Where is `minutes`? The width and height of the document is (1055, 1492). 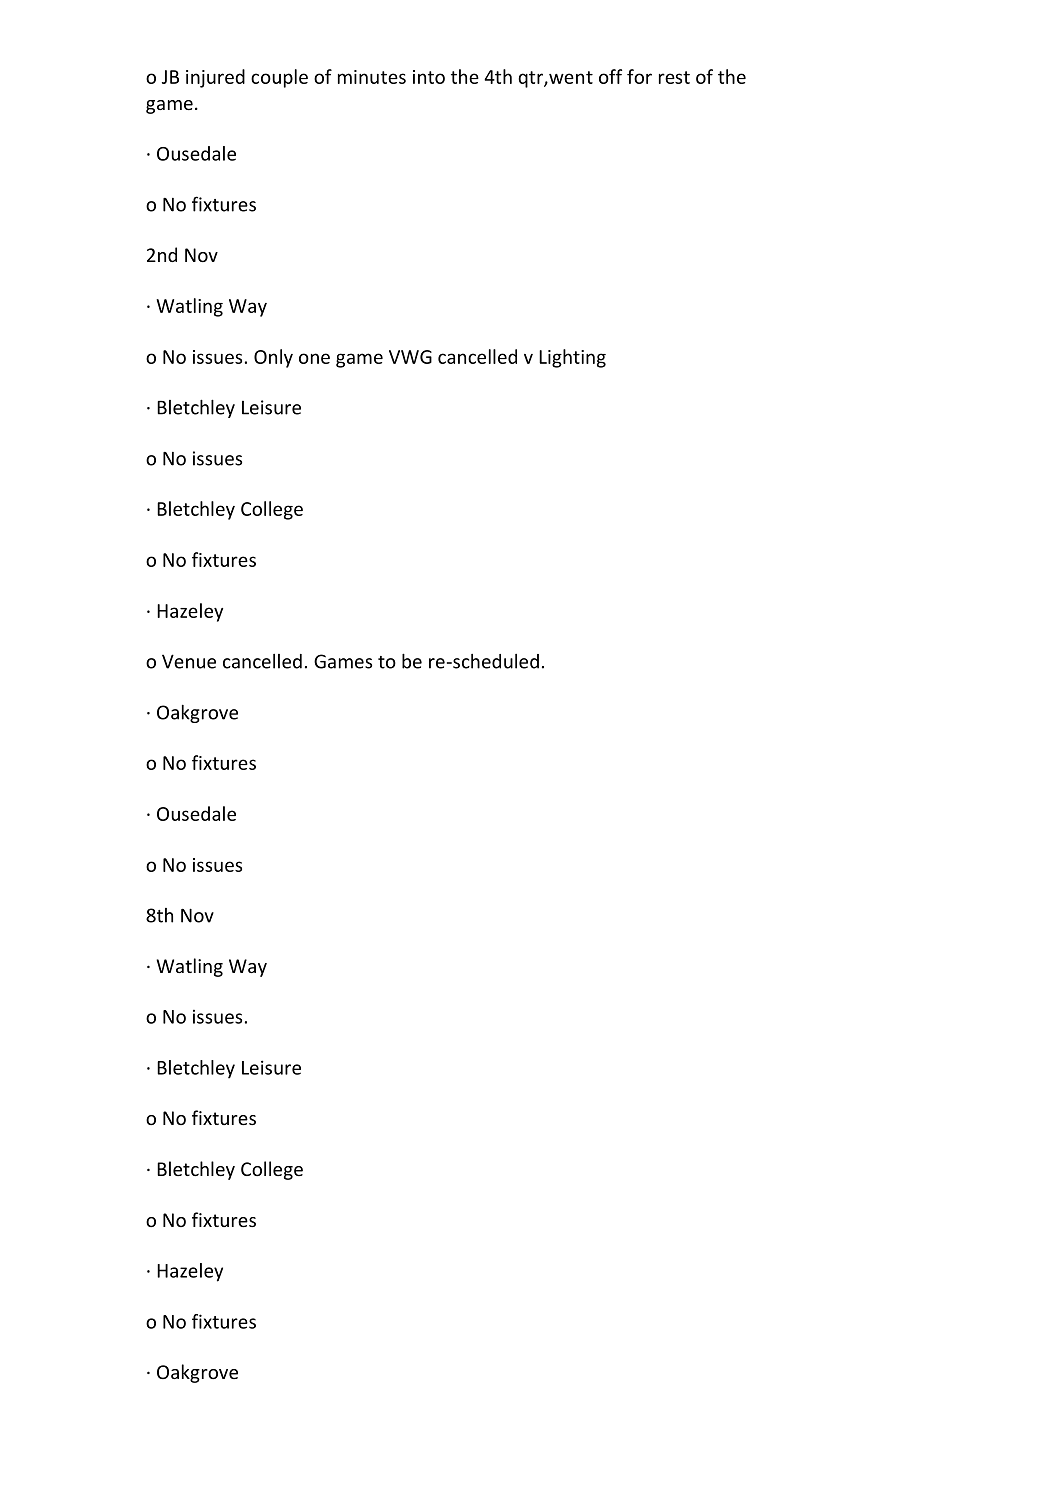
minutes is located at coordinates (372, 77).
